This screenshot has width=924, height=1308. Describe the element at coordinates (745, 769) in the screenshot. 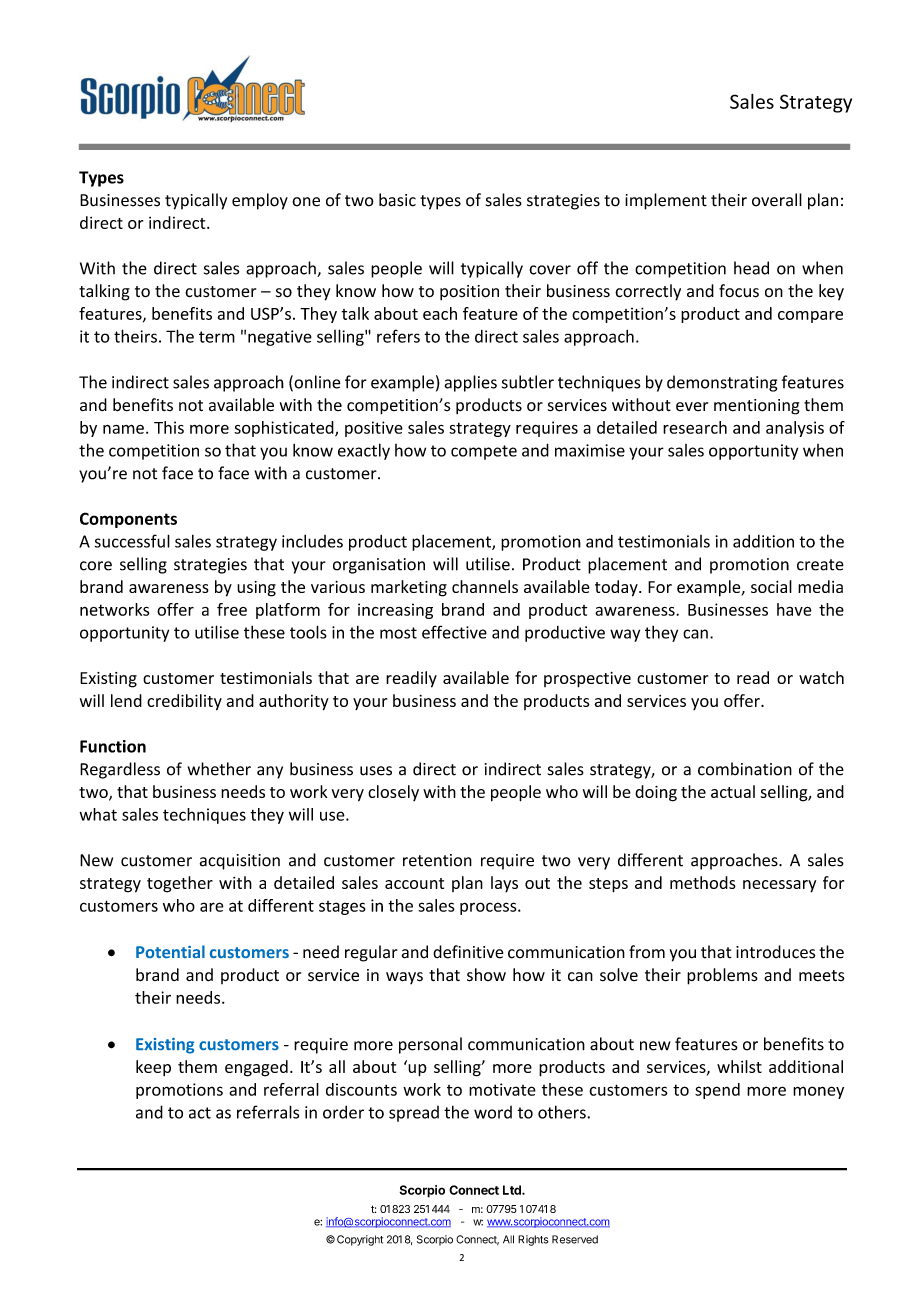

I see `combination` at that location.
